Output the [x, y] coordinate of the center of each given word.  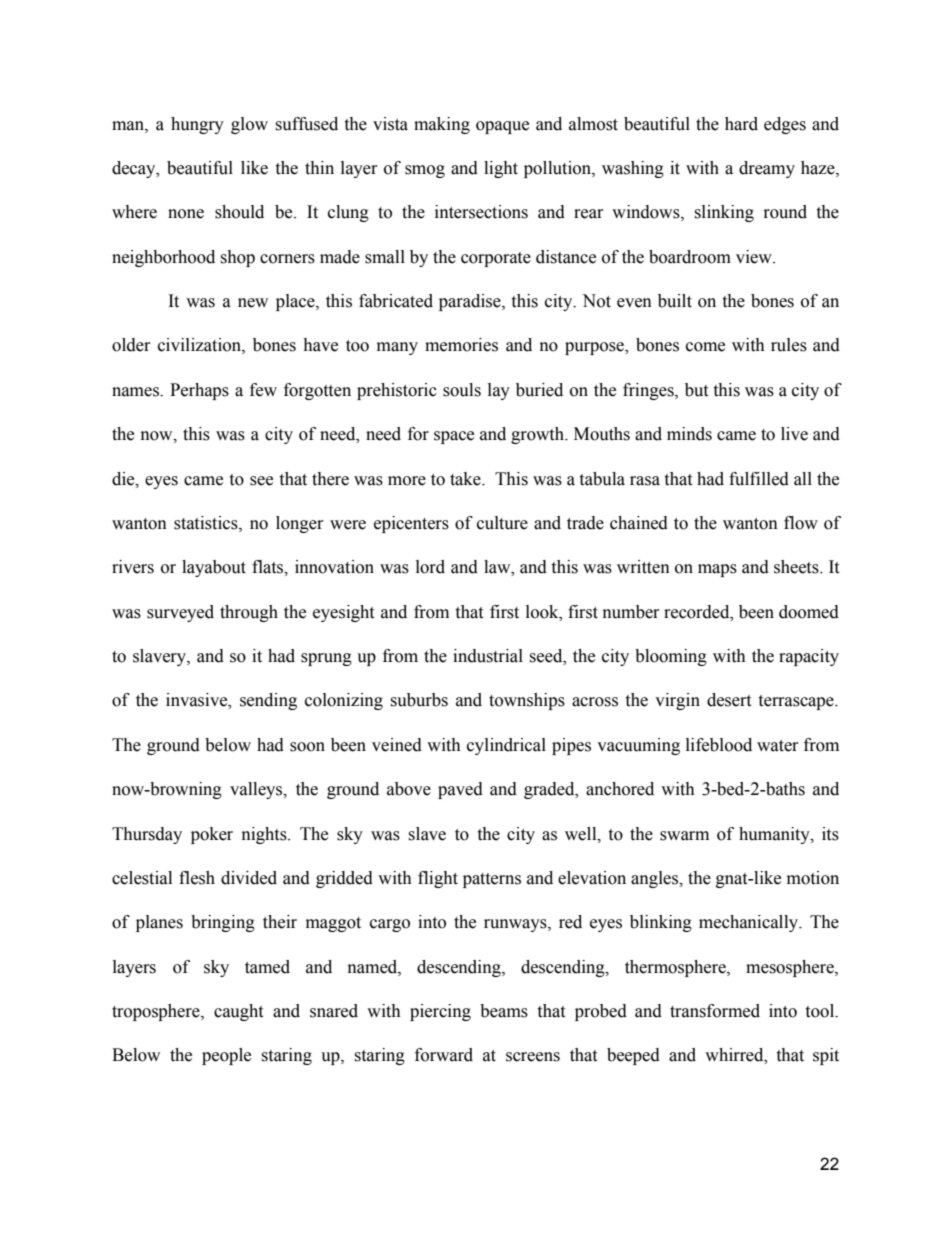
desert [729, 700]
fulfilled [759, 479]
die [124, 479]
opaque [502, 127]
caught [238, 1012]
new [253, 303]
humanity [775, 835]
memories [461, 345]
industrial [488, 656]
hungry [197, 125]
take [466, 479]
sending [268, 701]
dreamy [767, 169]
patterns [492, 880]
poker [212, 835]
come [705, 347]
